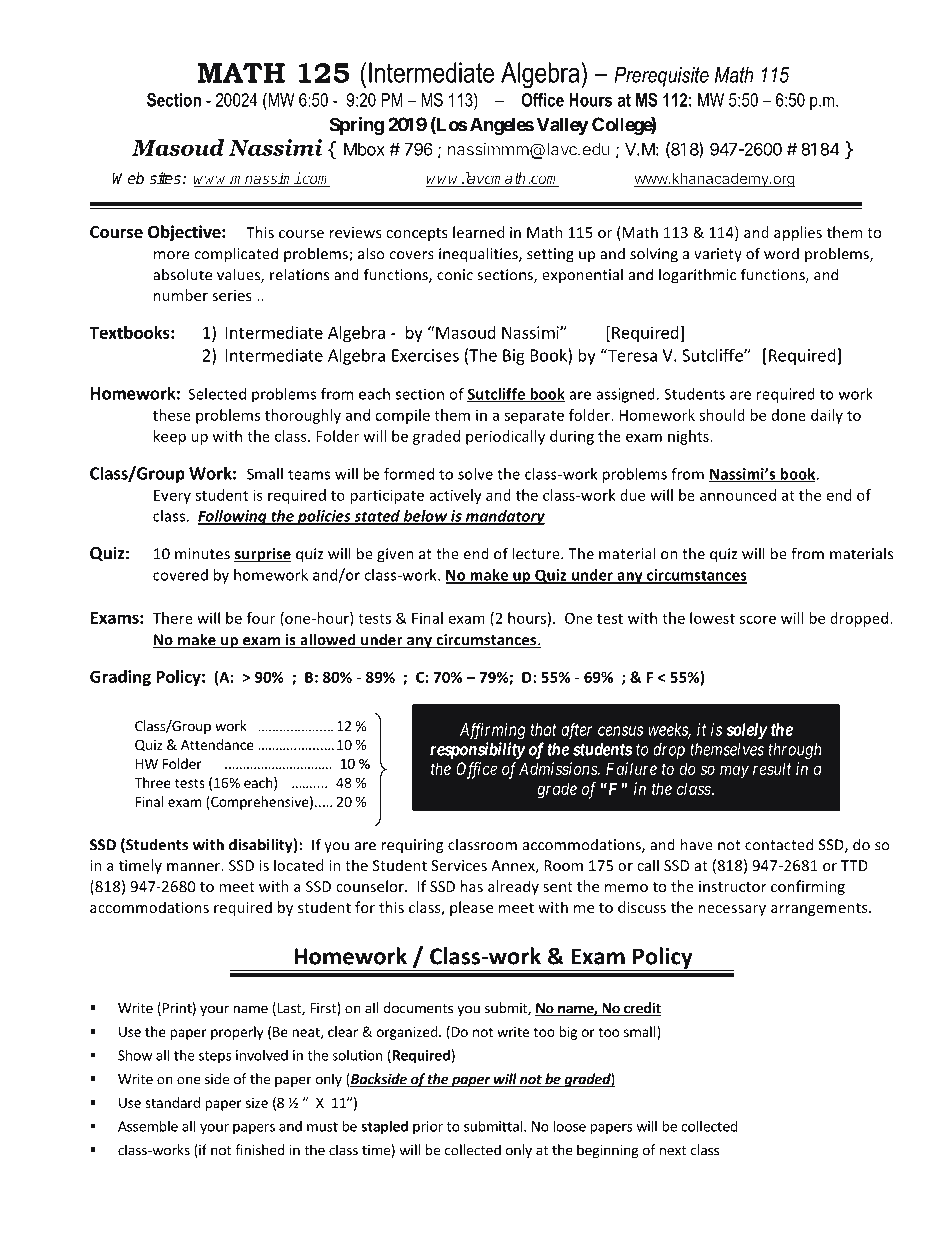  I want to click on score, so click(758, 619).
